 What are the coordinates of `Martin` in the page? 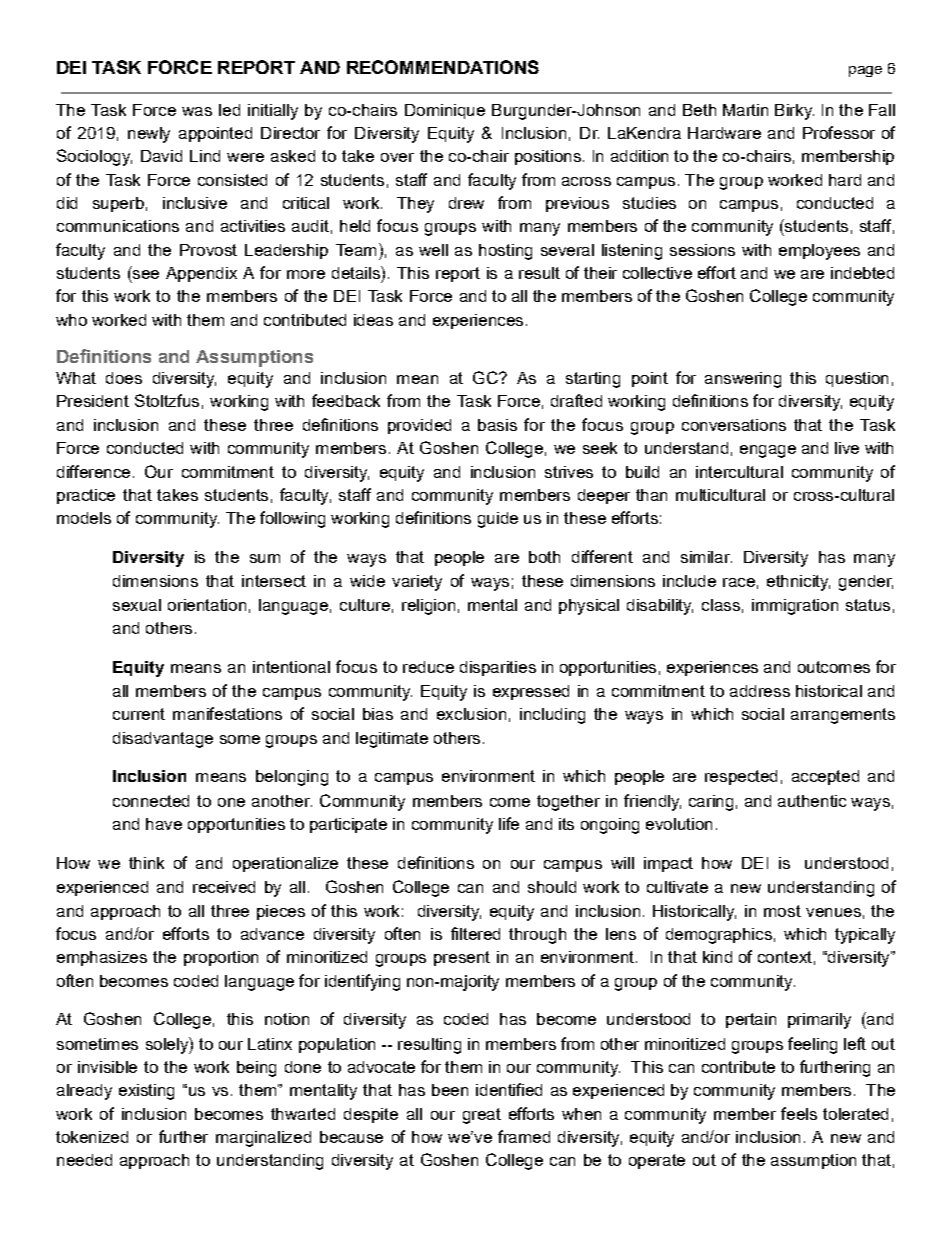 It's located at (745, 110).
